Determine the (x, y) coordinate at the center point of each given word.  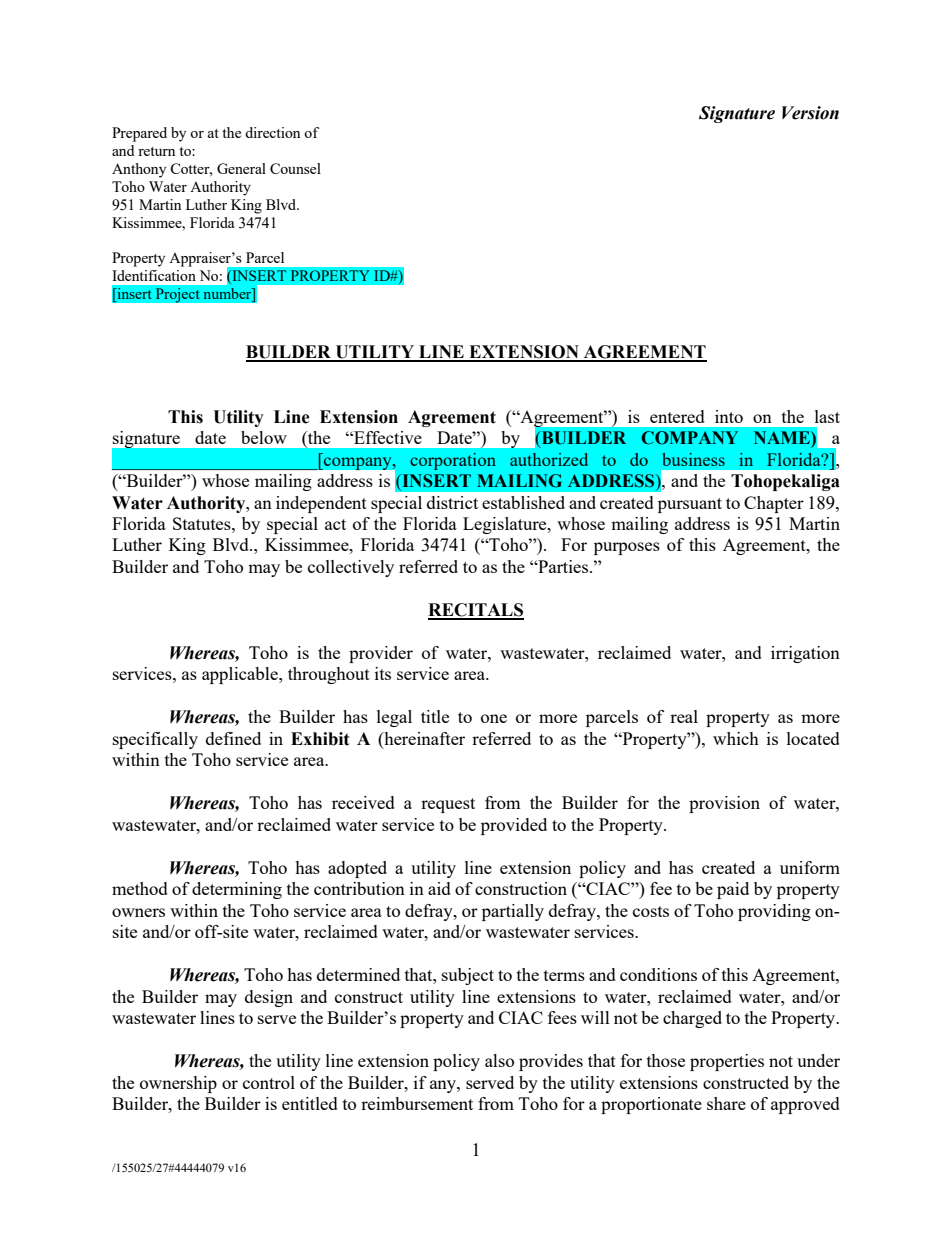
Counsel (295, 168)
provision (724, 804)
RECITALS (476, 611)
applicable (241, 675)
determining (237, 890)
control (269, 1082)
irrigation (805, 654)
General (241, 168)
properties (727, 1062)
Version (810, 113)
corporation (453, 461)
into (729, 416)
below (264, 437)
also (499, 1060)
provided (514, 826)
